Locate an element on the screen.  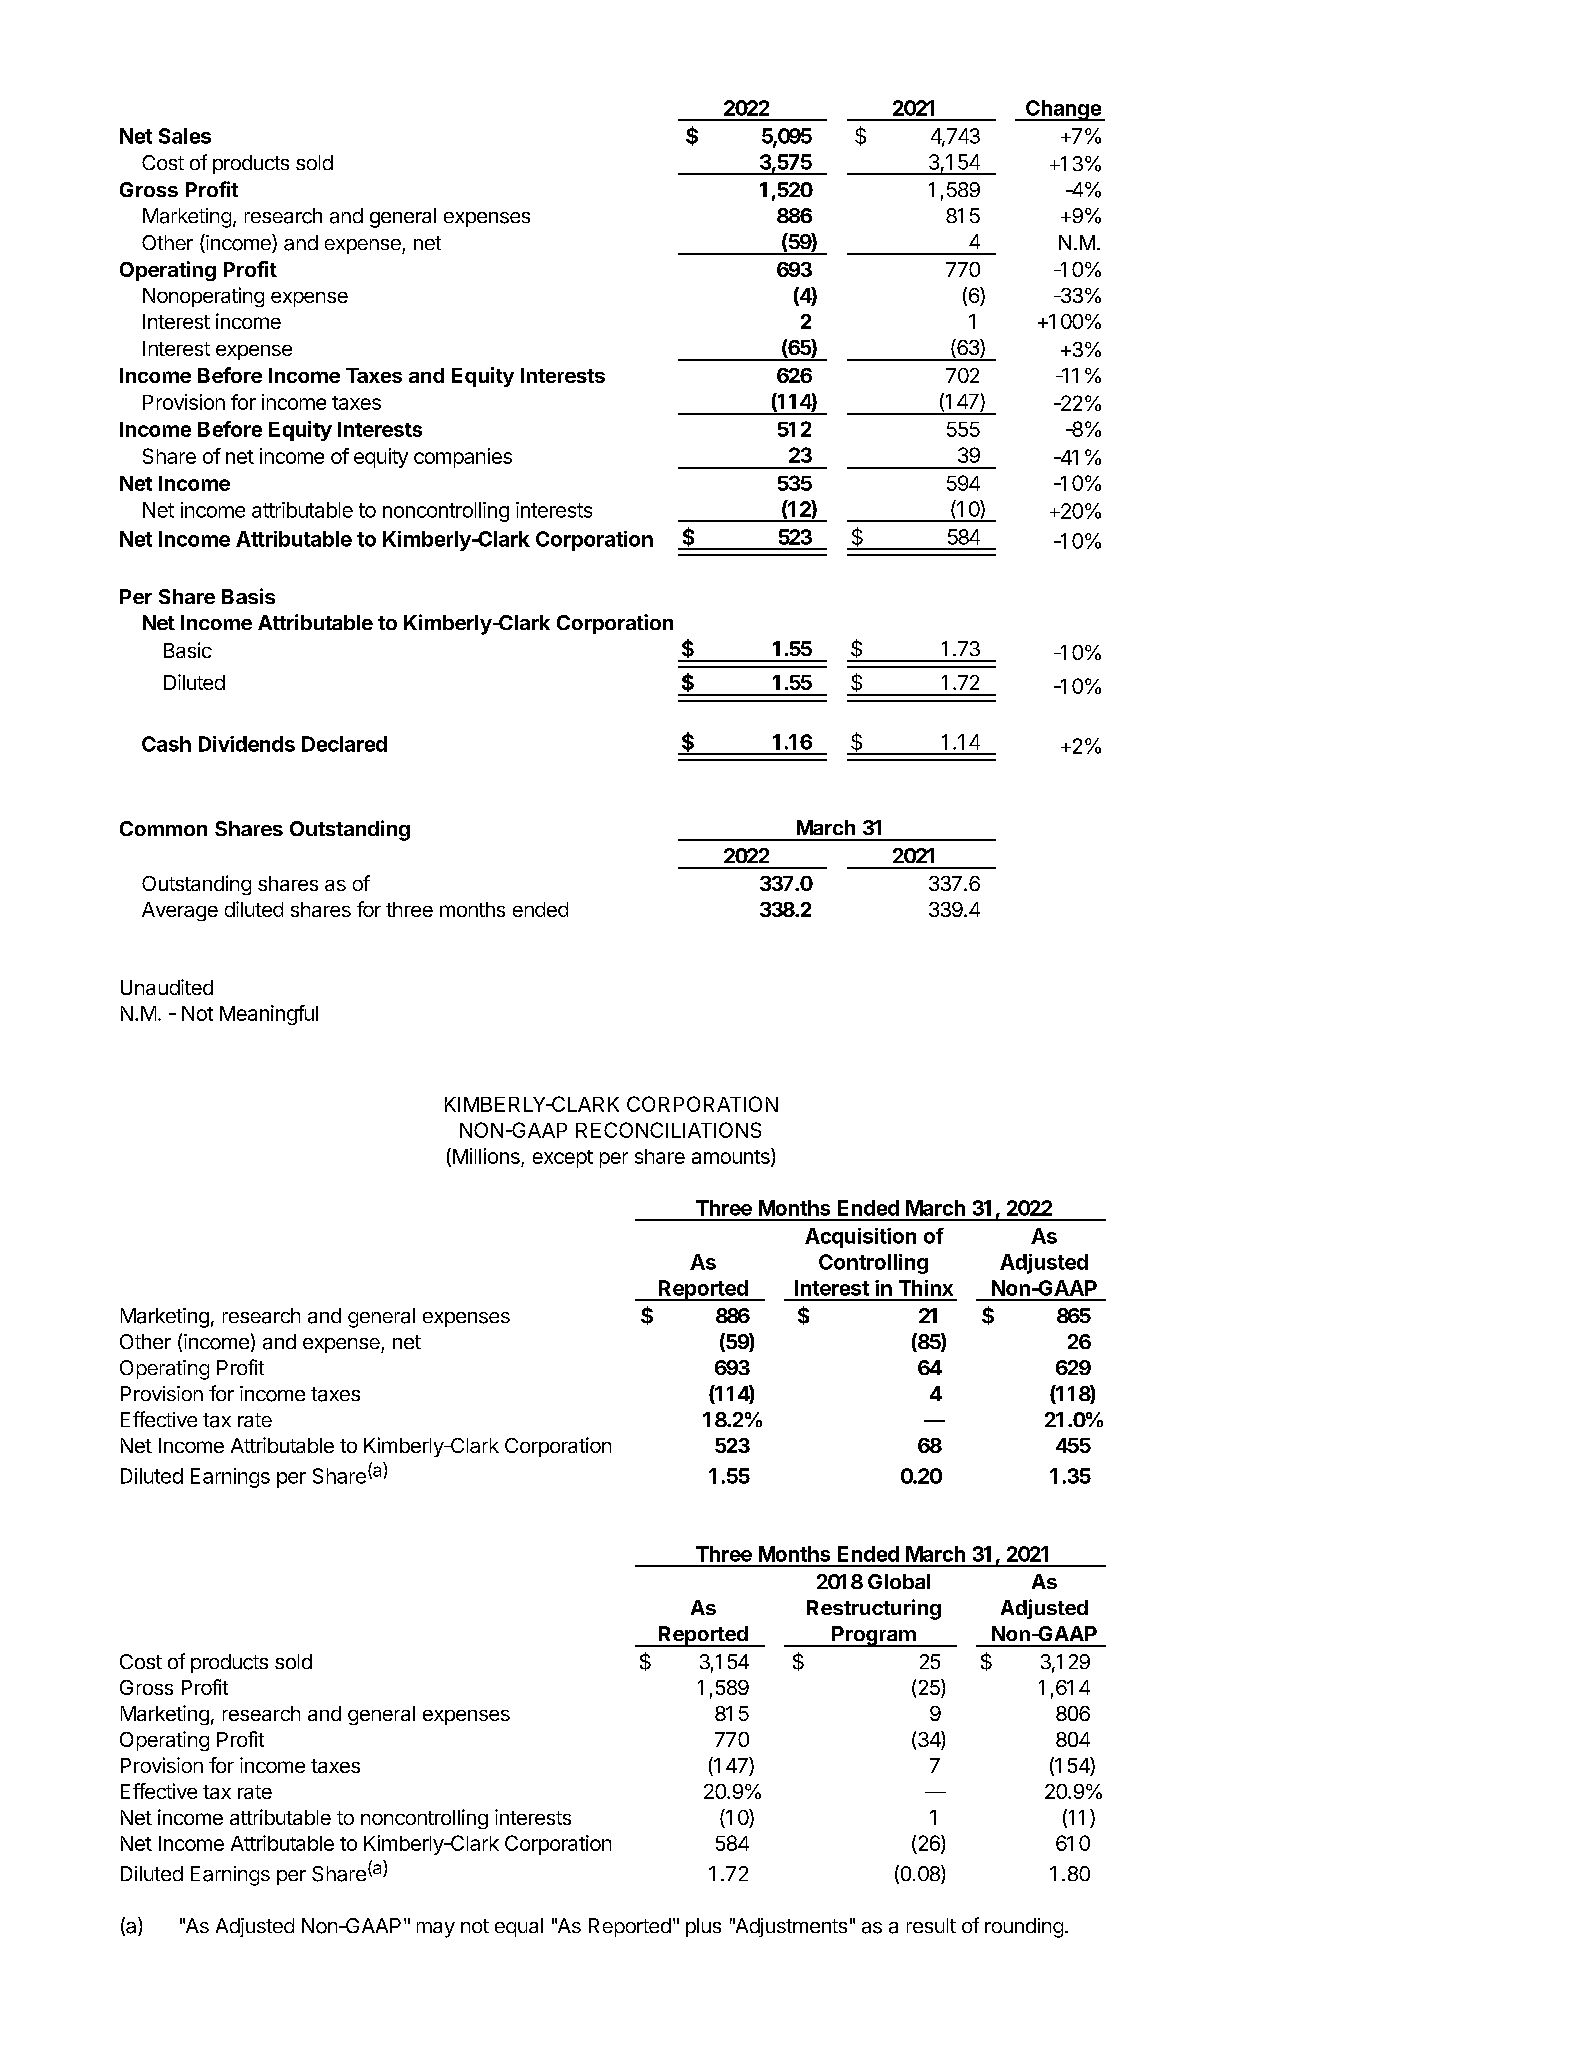
Meaningful is located at coordinates (269, 1015).
